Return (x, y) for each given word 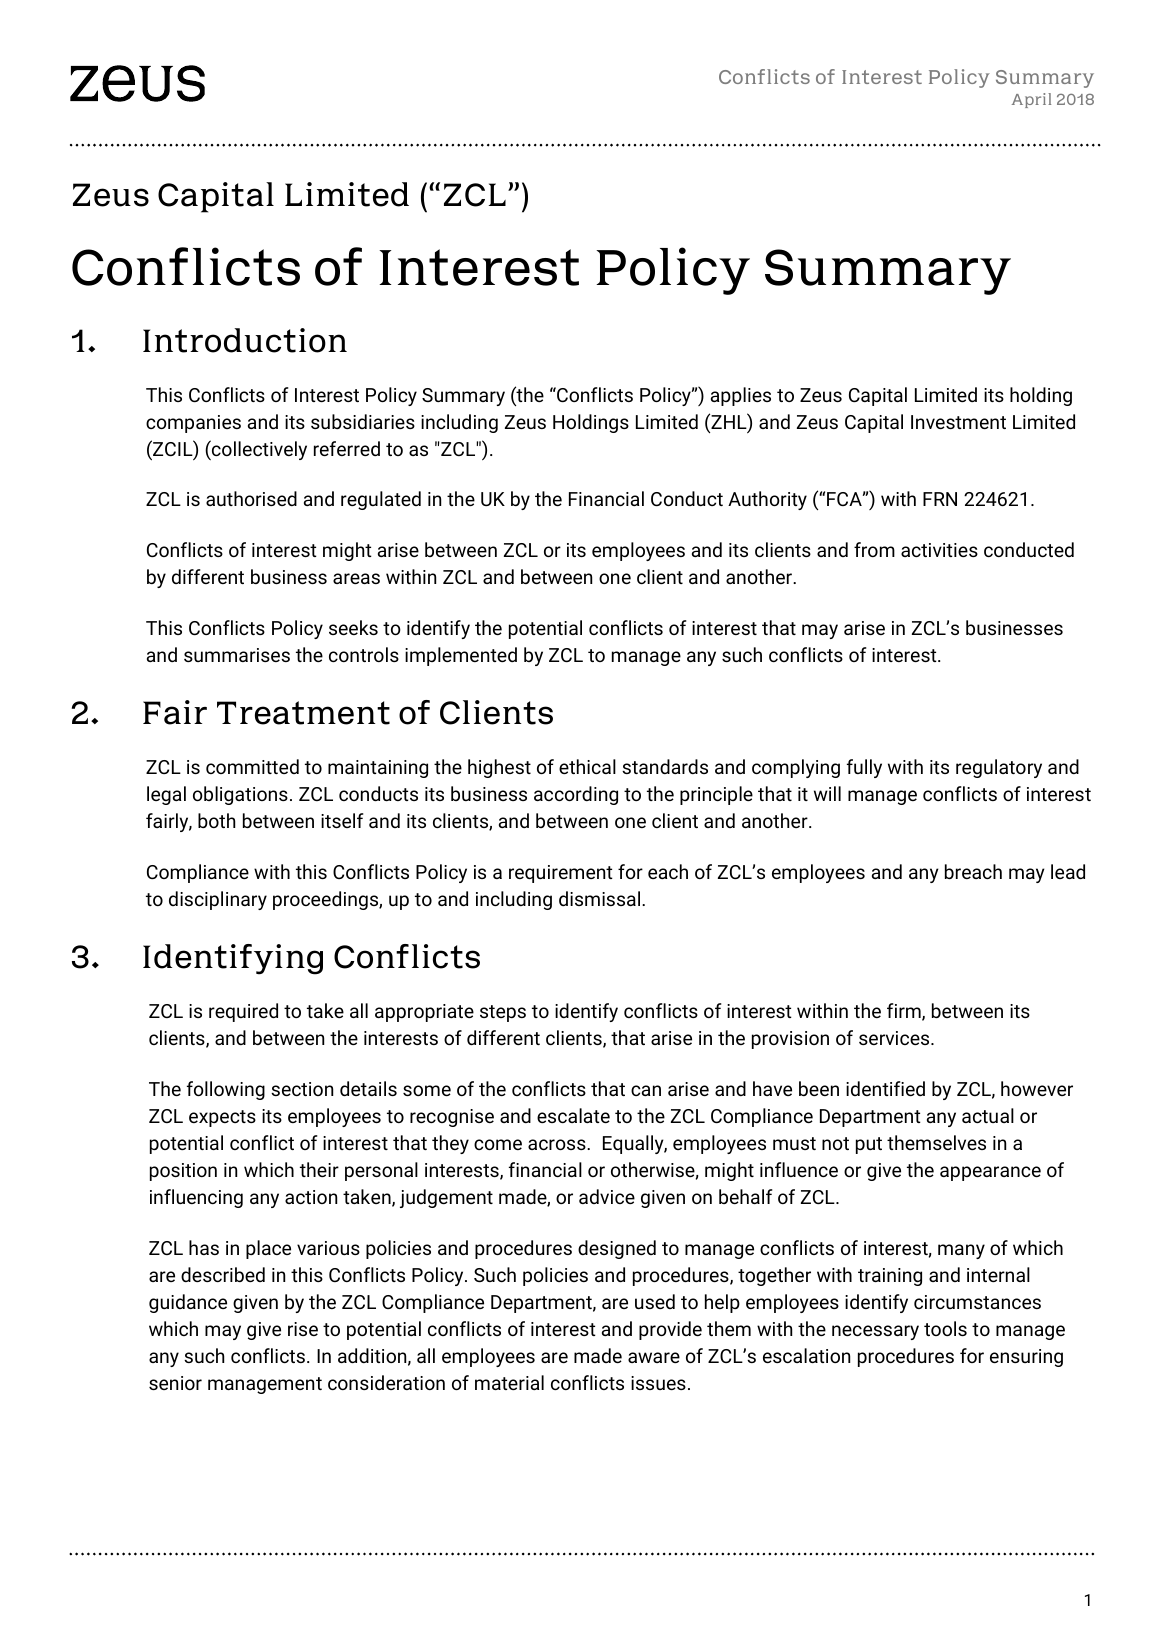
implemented (461, 656)
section (302, 1089)
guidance (188, 1303)
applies (741, 396)
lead (1068, 871)
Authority (767, 500)
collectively (258, 450)
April (1031, 100)
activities (939, 550)
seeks (353, 627)
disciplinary (218, 900)
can (646, 1090)
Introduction (245, 340)
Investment (958, 422)
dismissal (599, 898)
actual (988, 1115)
